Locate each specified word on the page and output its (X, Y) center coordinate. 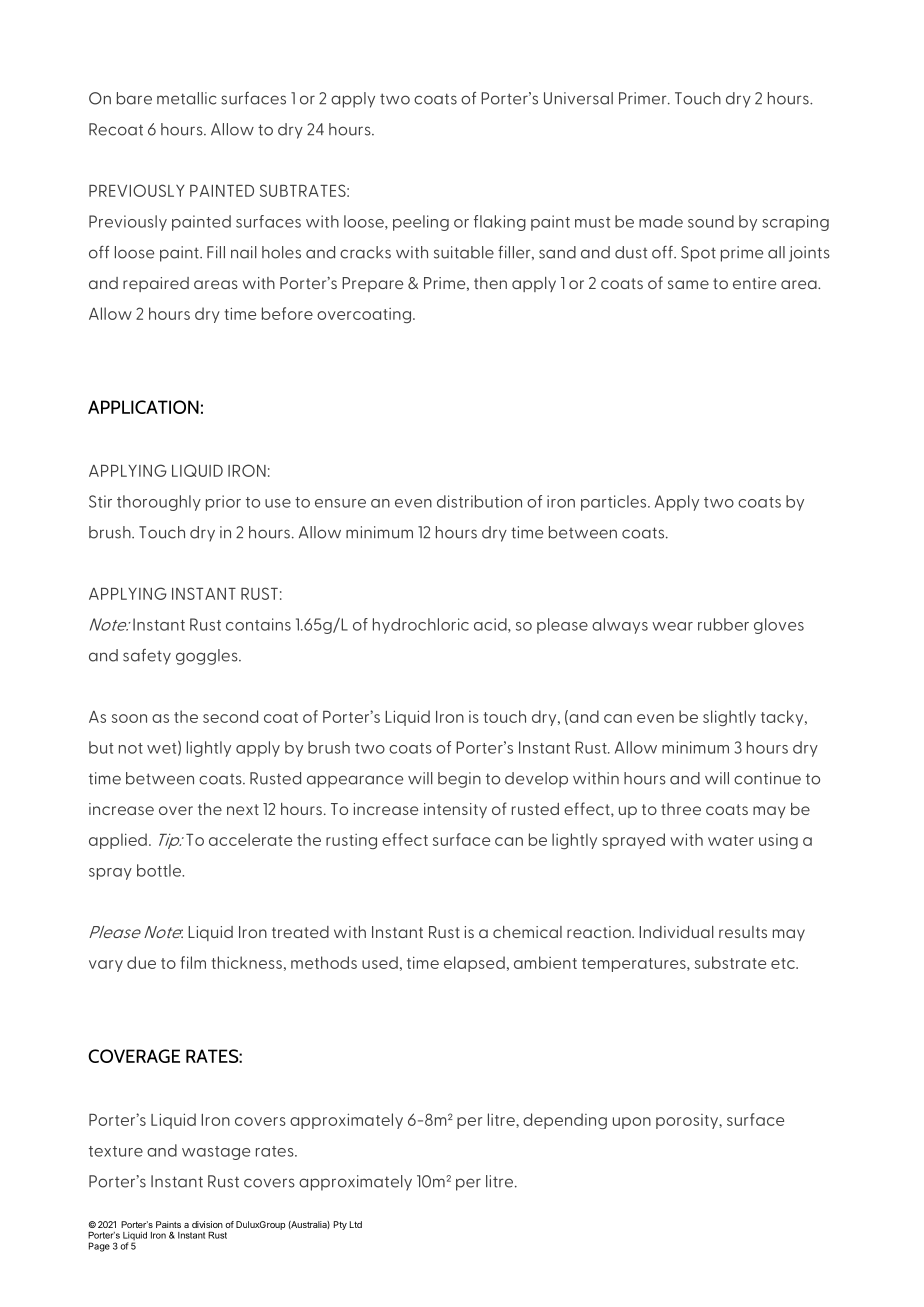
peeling (421, 223)
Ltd (356, 1224)
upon (632, 1123)
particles (615, 503)
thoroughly (159, 503)
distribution (479, 501)
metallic (186, 98)
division (207, 1224)
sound (711, 221)
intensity (455, 810)
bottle (160, 870)
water (731, 840)
